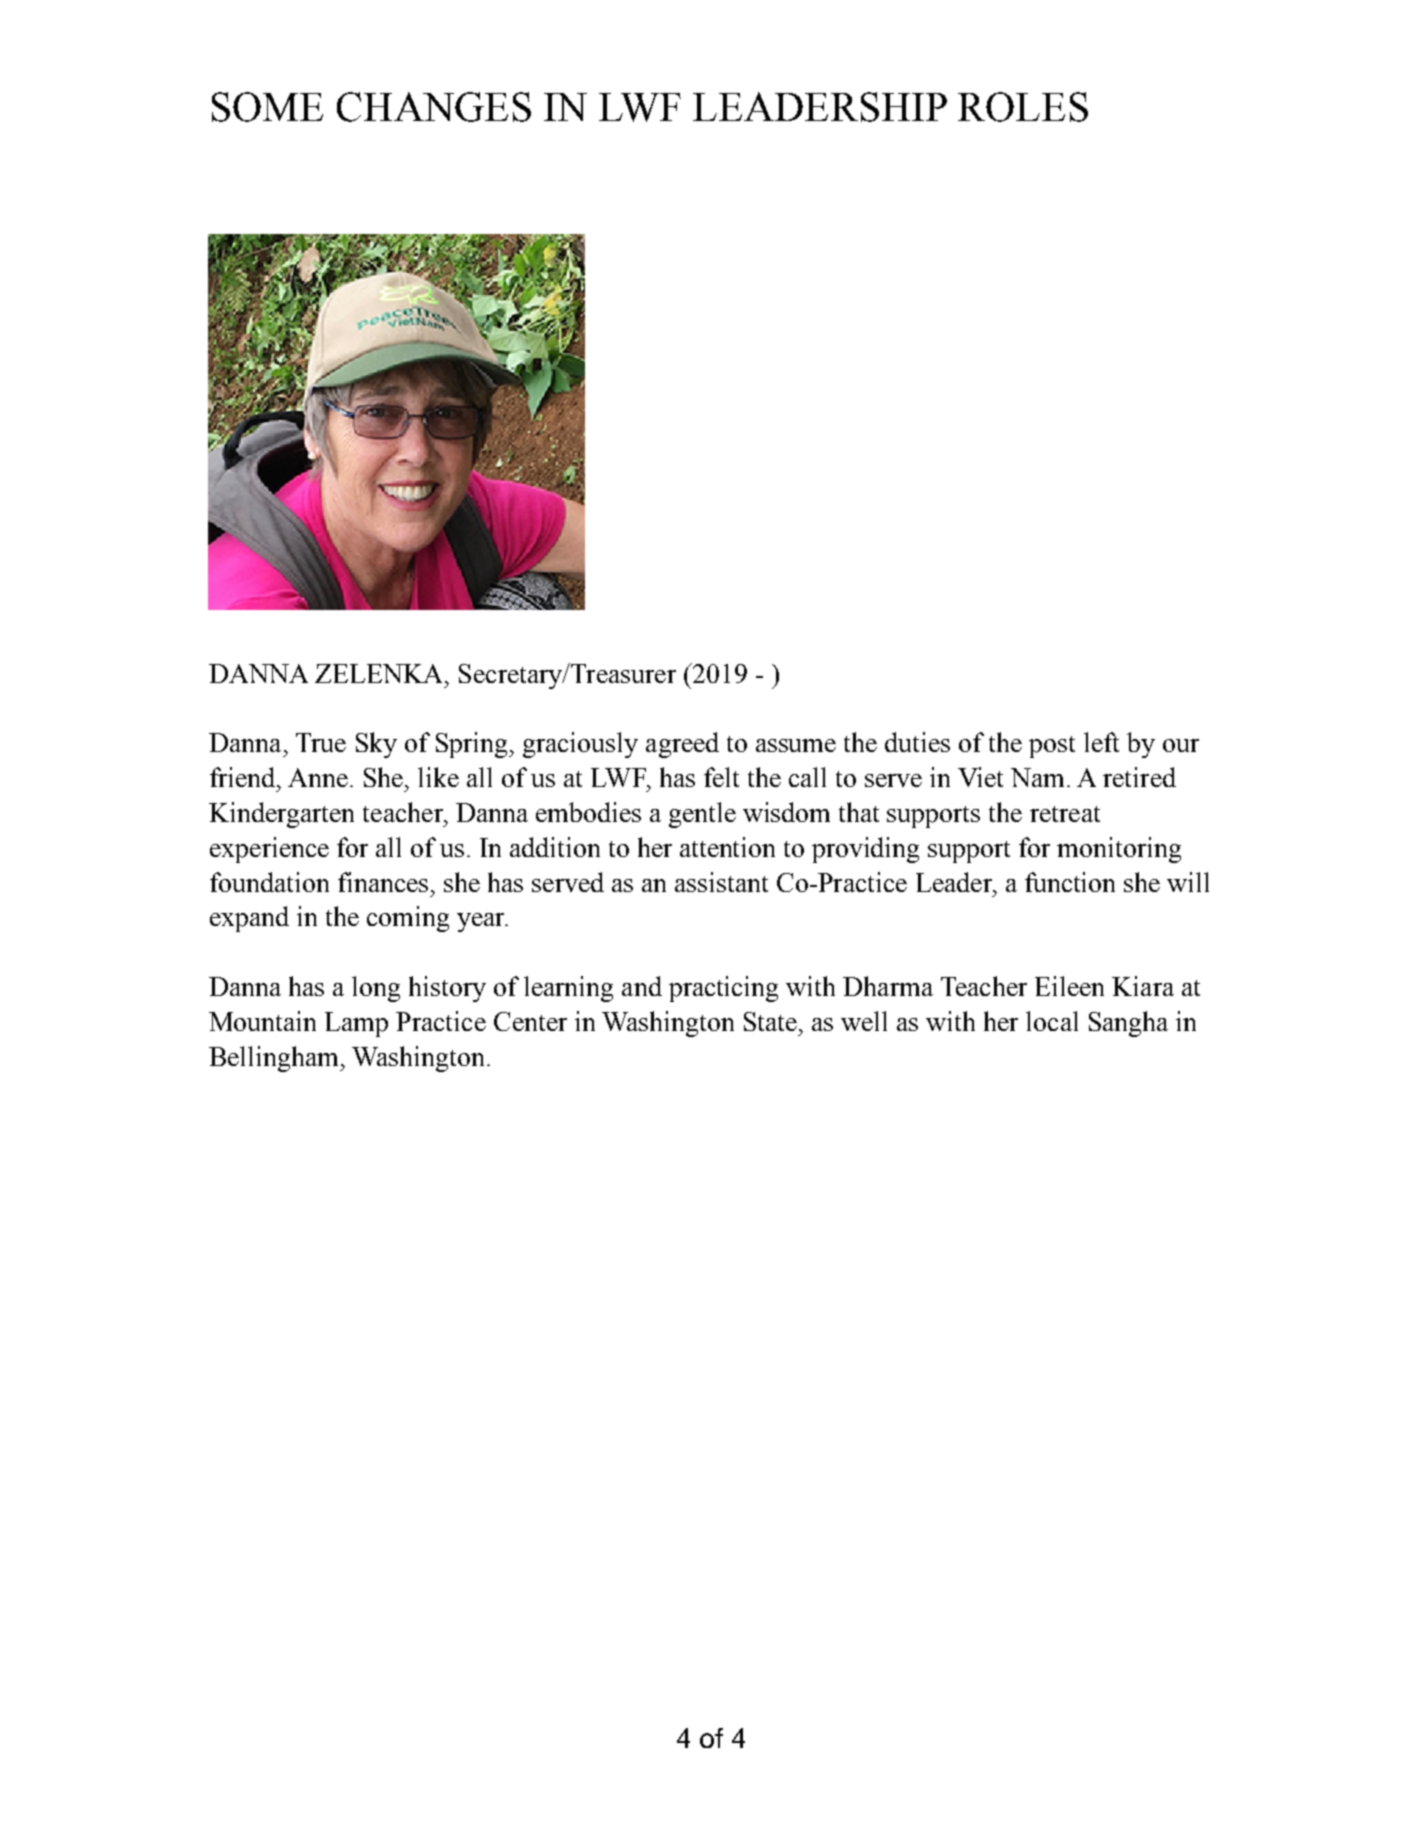 Image resolution: width=1421 pixels, height=1839 pixels. I want to click on State, so click(770, 1021).
